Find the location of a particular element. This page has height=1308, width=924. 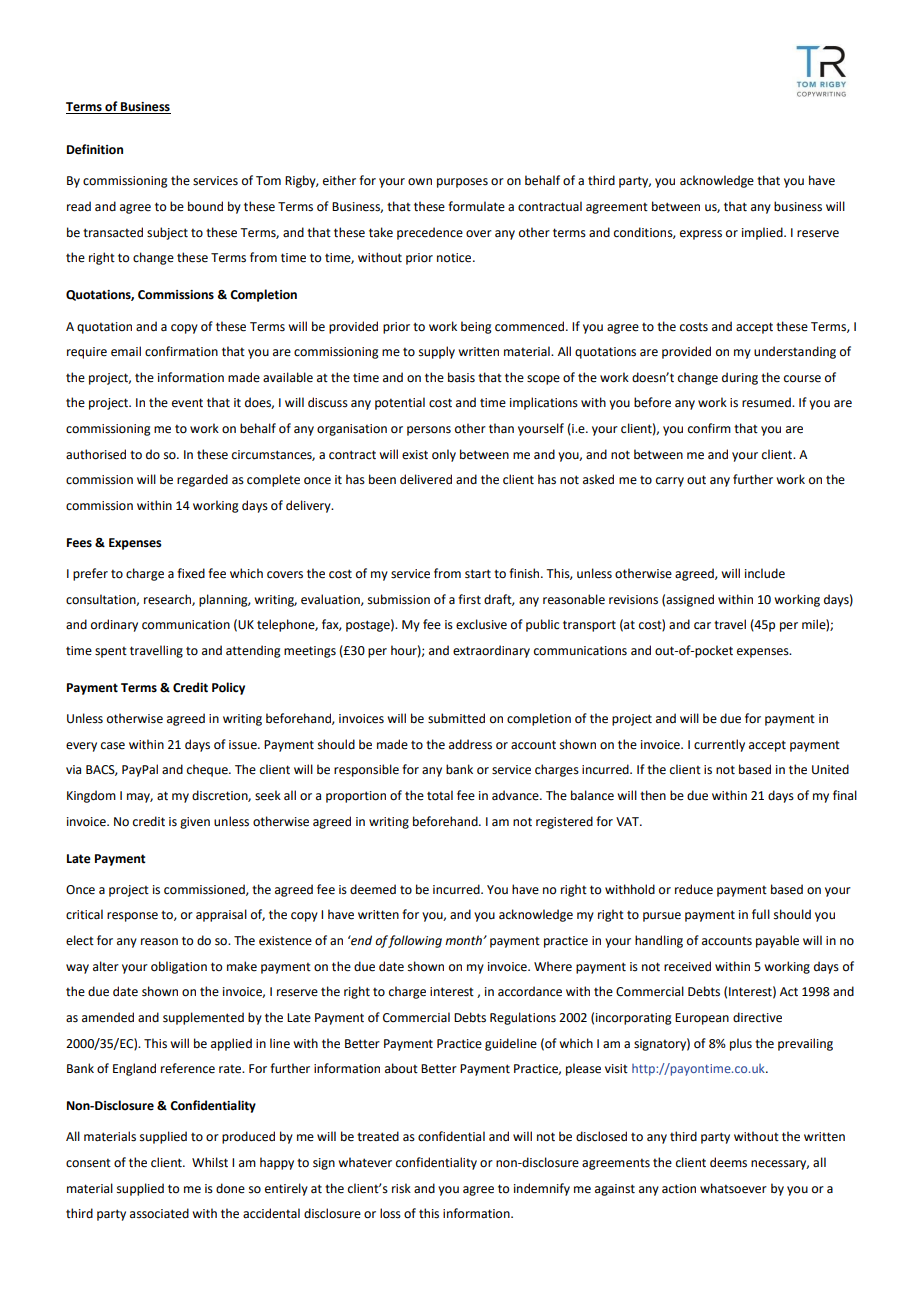

implied is located at coordinates (763, 233).
